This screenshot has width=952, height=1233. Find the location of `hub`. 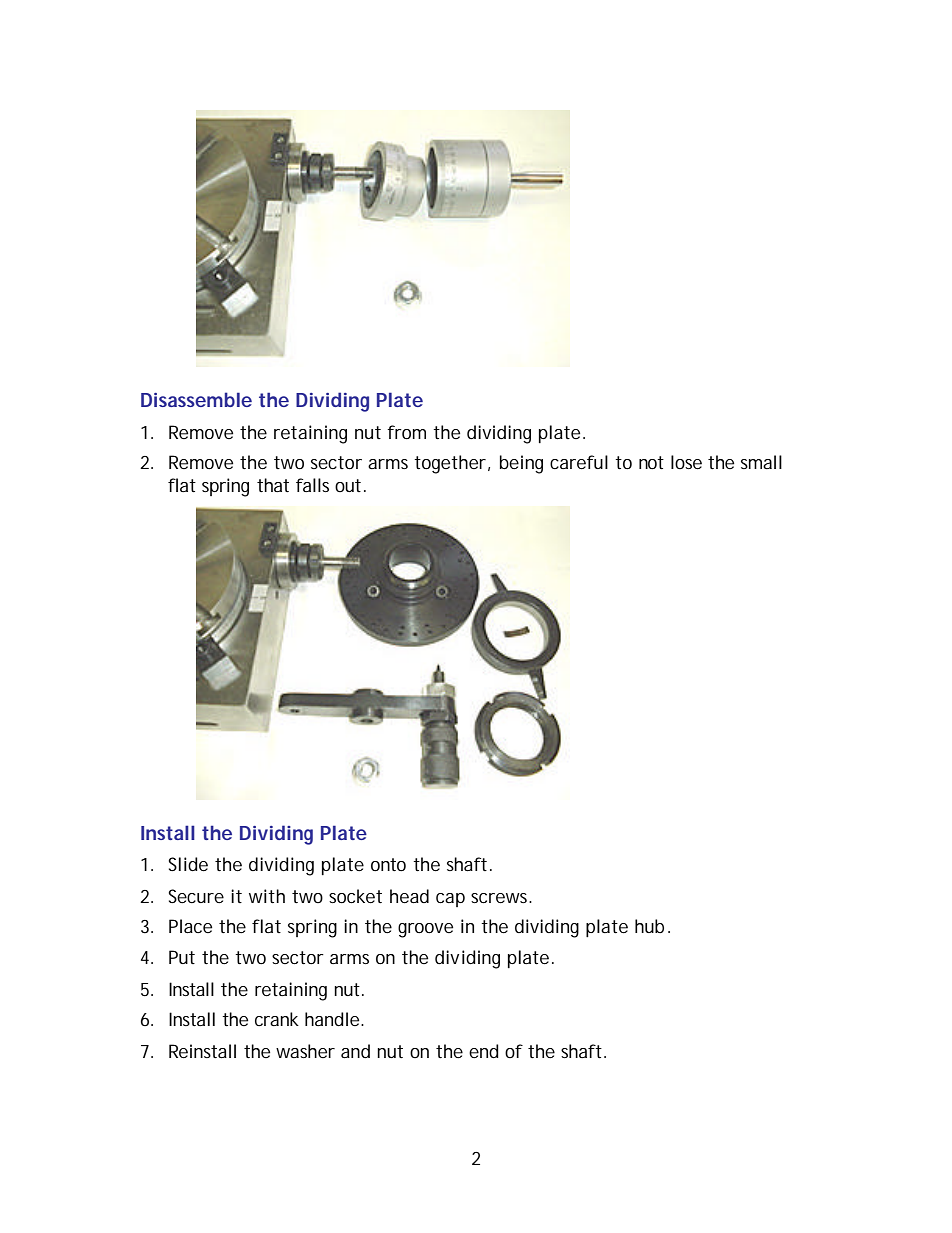

hub is located at coordinates (649, 926).
